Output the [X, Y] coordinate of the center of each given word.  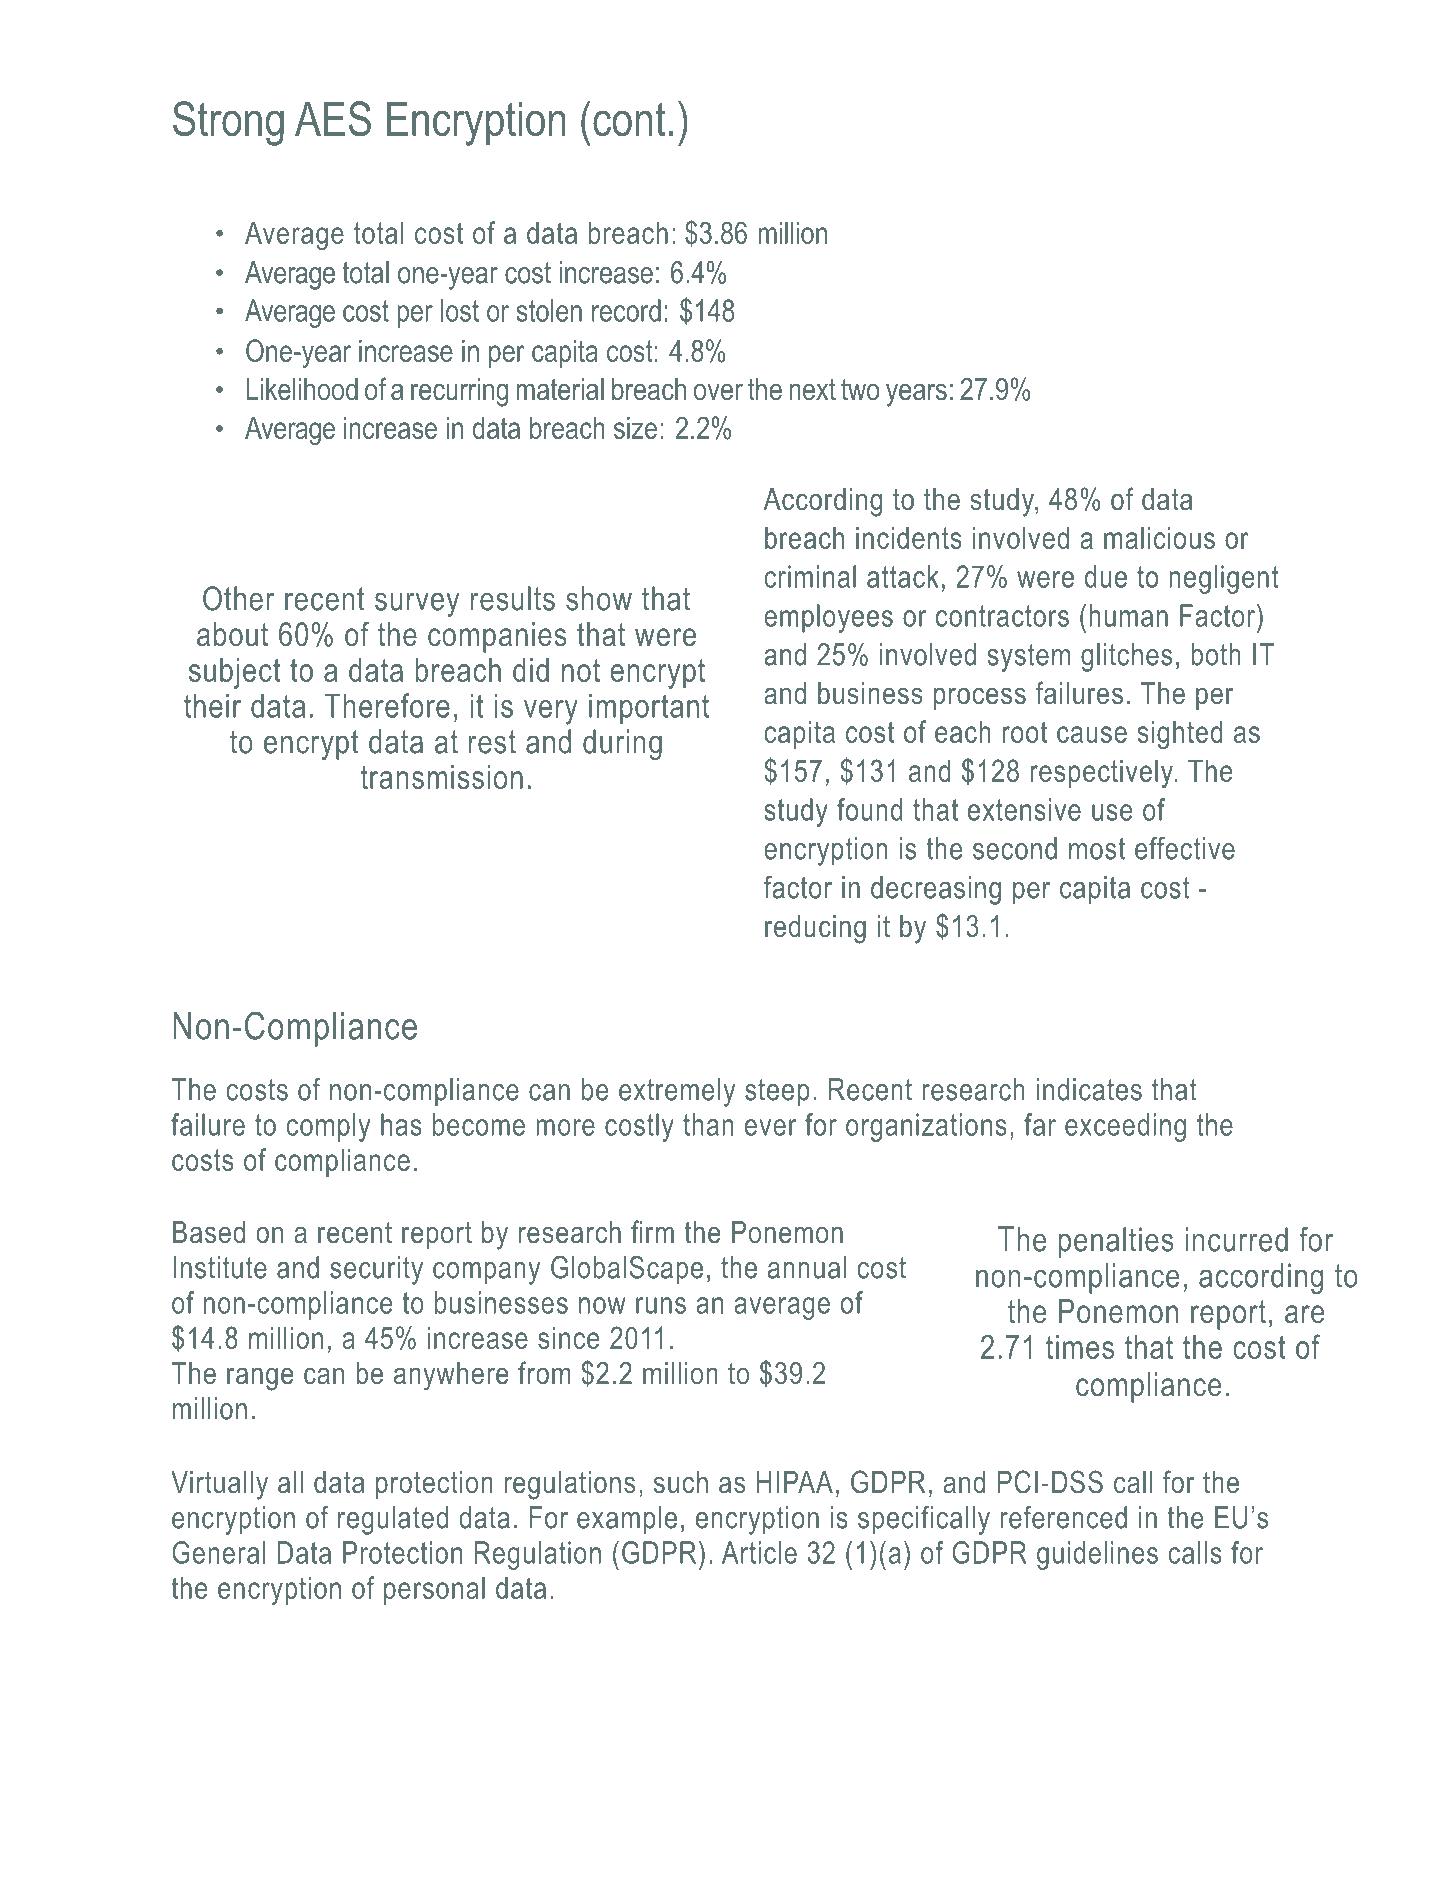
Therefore [387, 705]
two [860, 390]
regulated [393, 1520]
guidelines [1097, 1555]
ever [771, 1127]
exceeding [1125, 1127]
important [649, 708]
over [718, 392]
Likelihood [302, 389]
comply [328, 1127]
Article [759, 1552]
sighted [1179, 734]
